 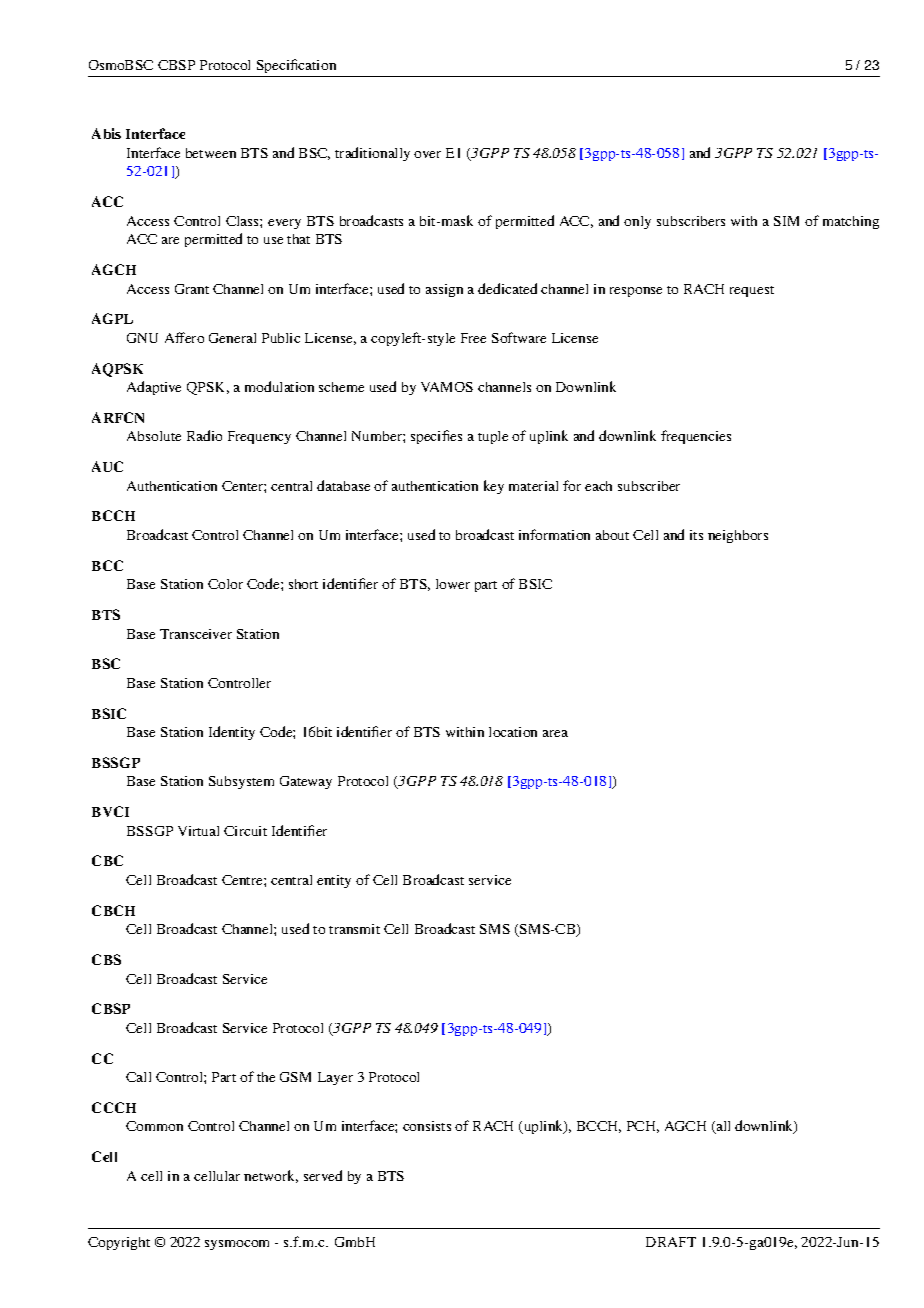 What do you see at coordinates (453, 584) in the screenshot?
I see `lower` at bounding box center [453, 584].
